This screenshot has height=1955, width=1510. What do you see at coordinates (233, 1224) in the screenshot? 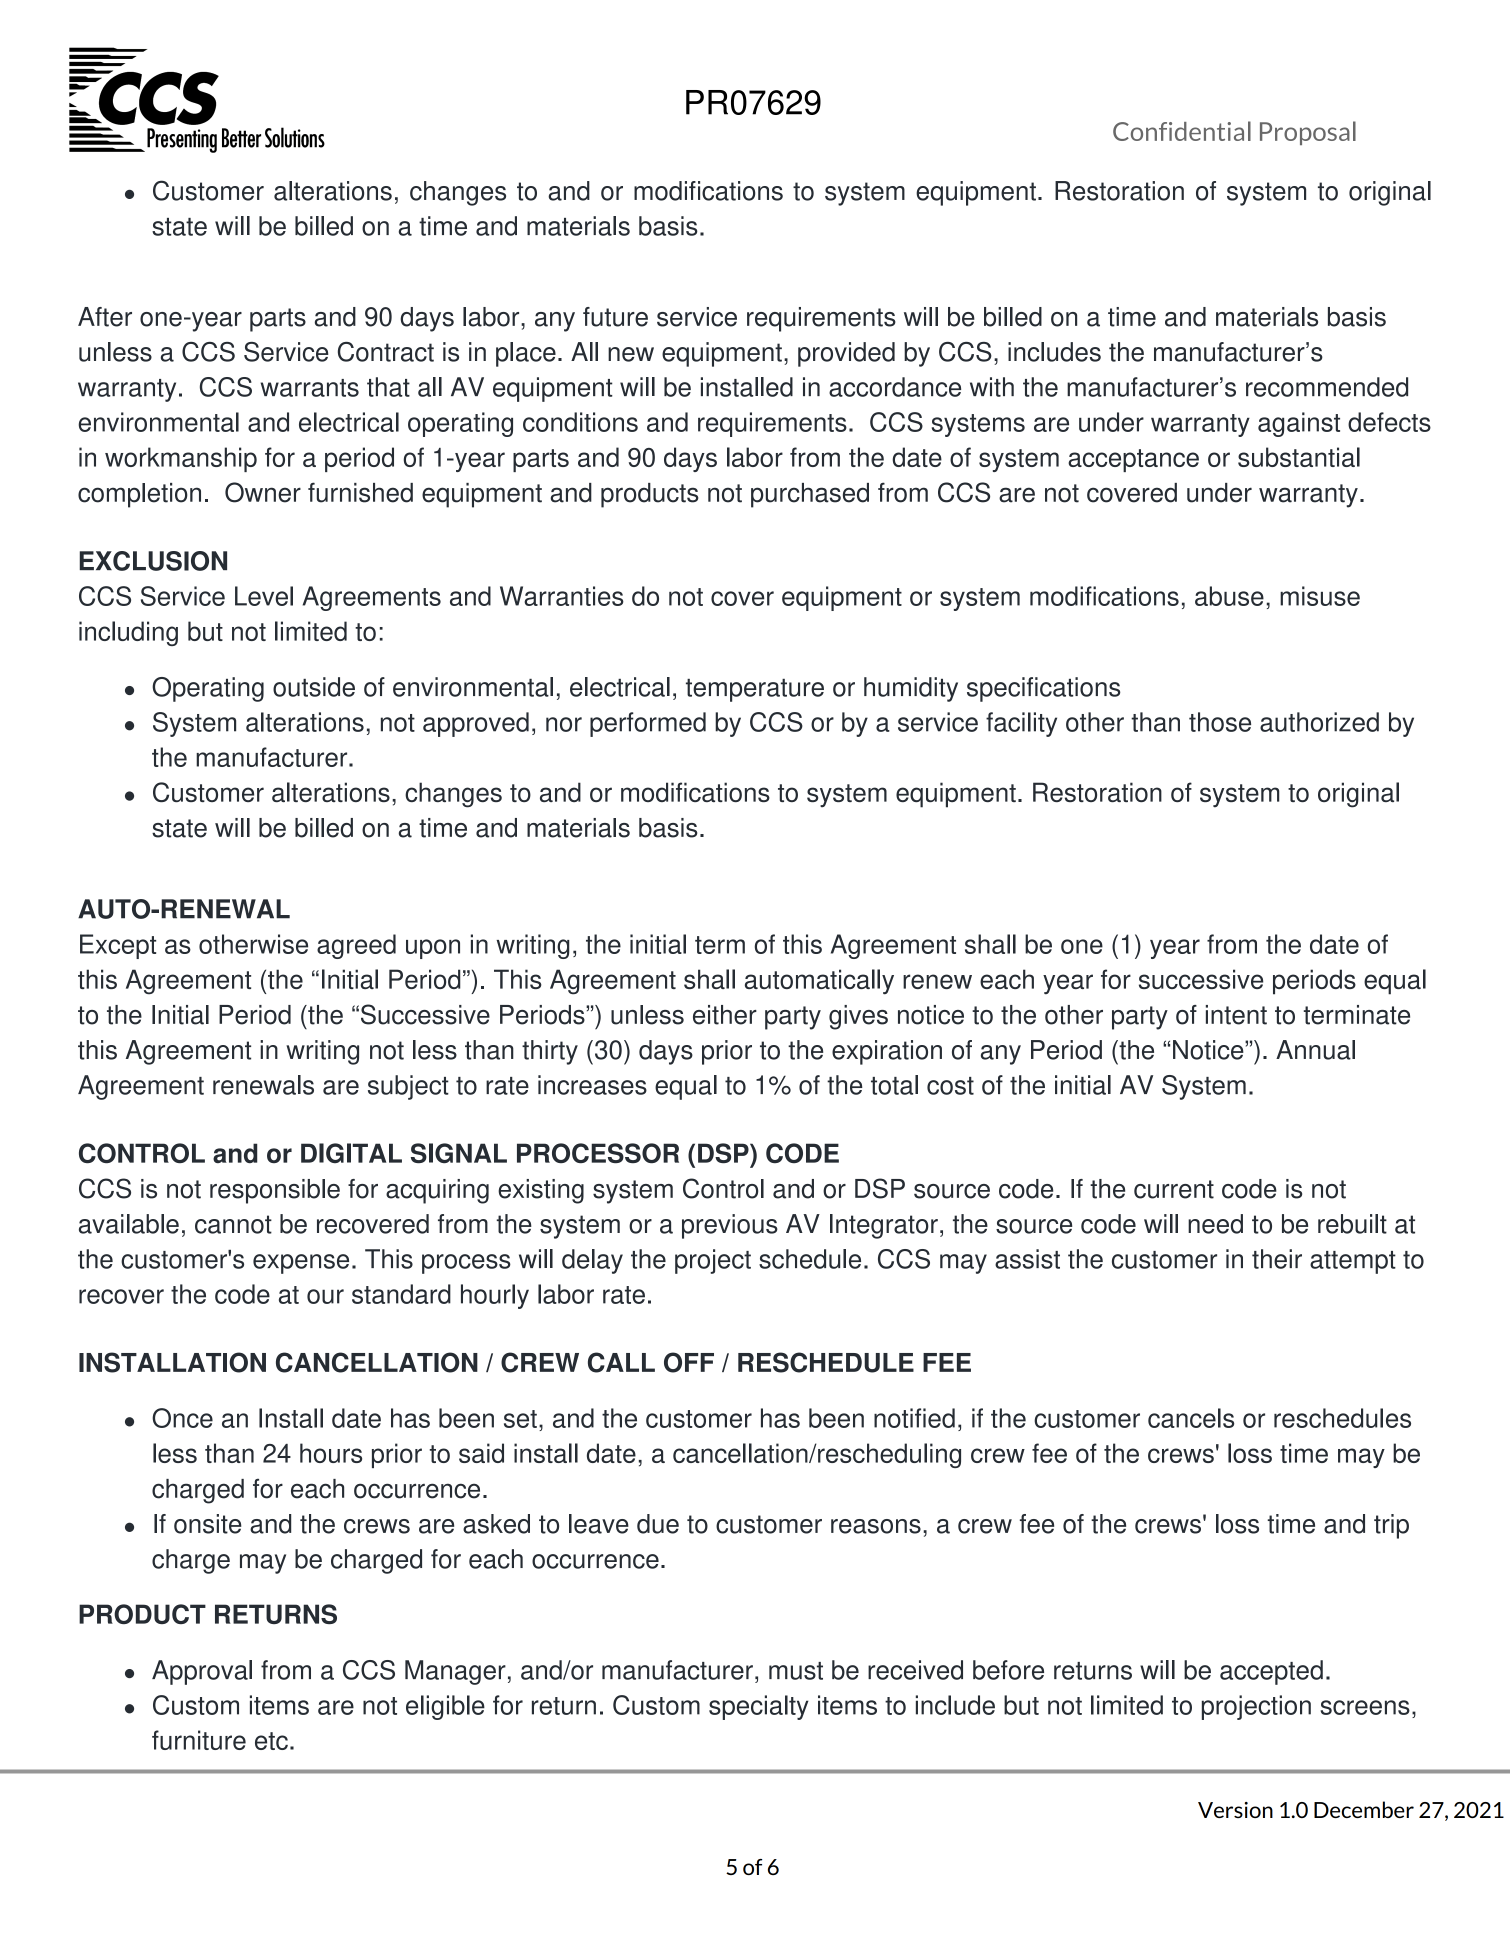
I see `cannot` at bounding box center [233, 1224].
